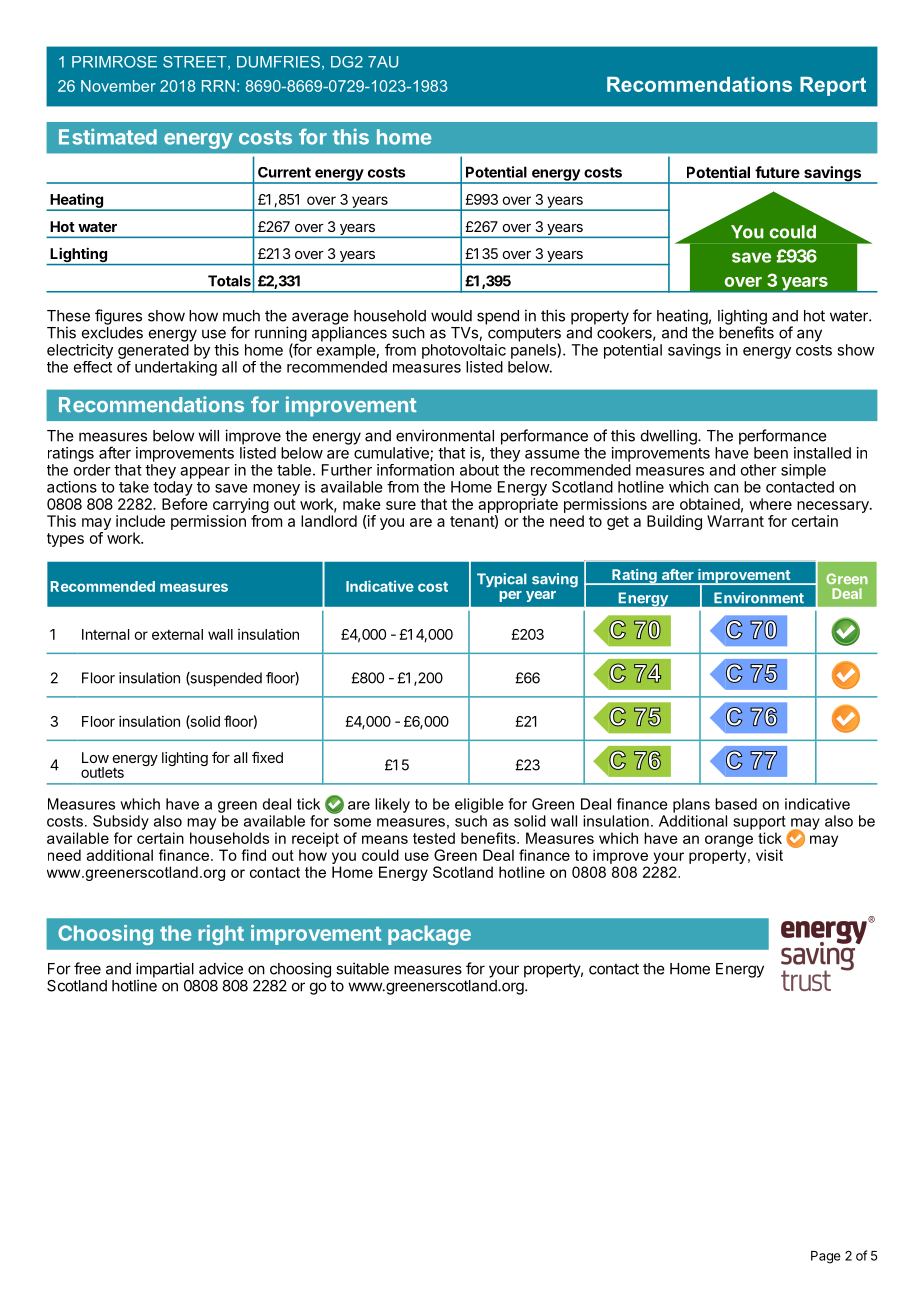 This document has width=924, height=1308. I want to click on tested, so click(434, 838).
